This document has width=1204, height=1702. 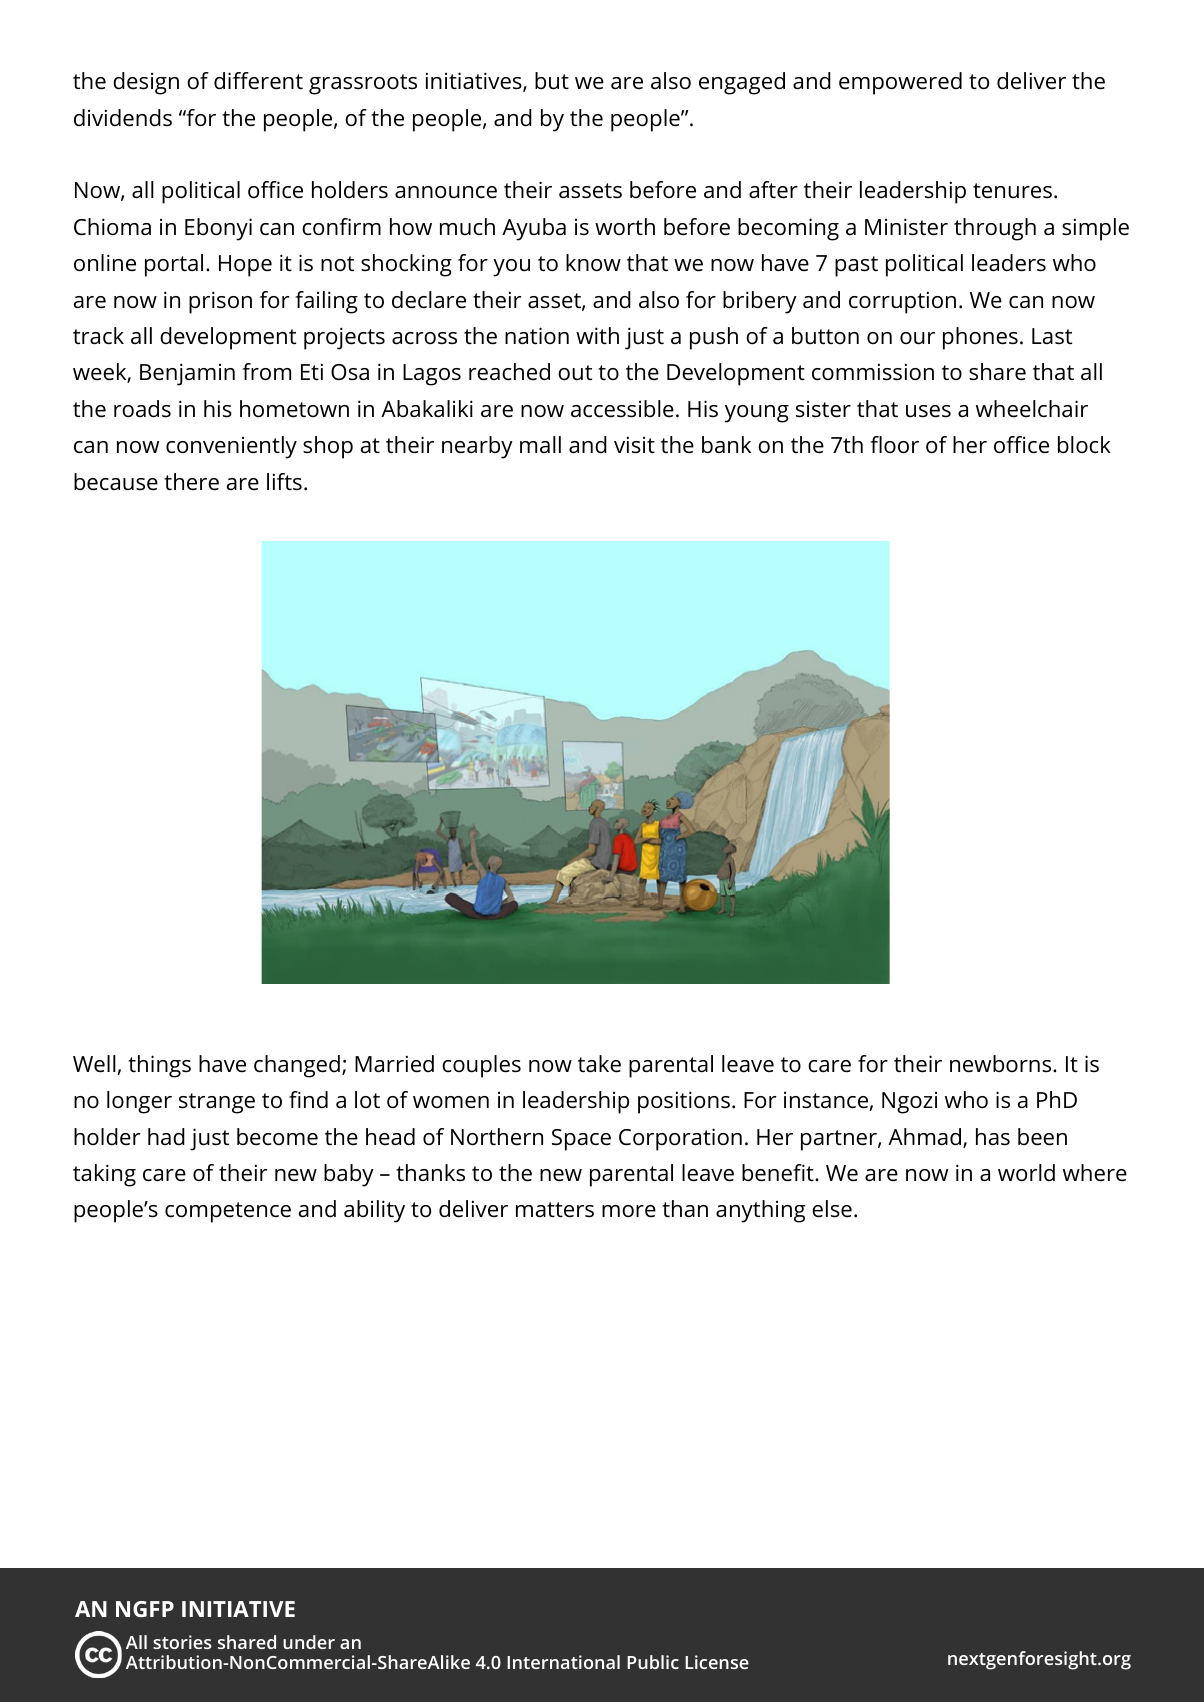 What do you see at coordinates (599, 1064) in the document?
I see `take` at bounding box center [599, 1064].
